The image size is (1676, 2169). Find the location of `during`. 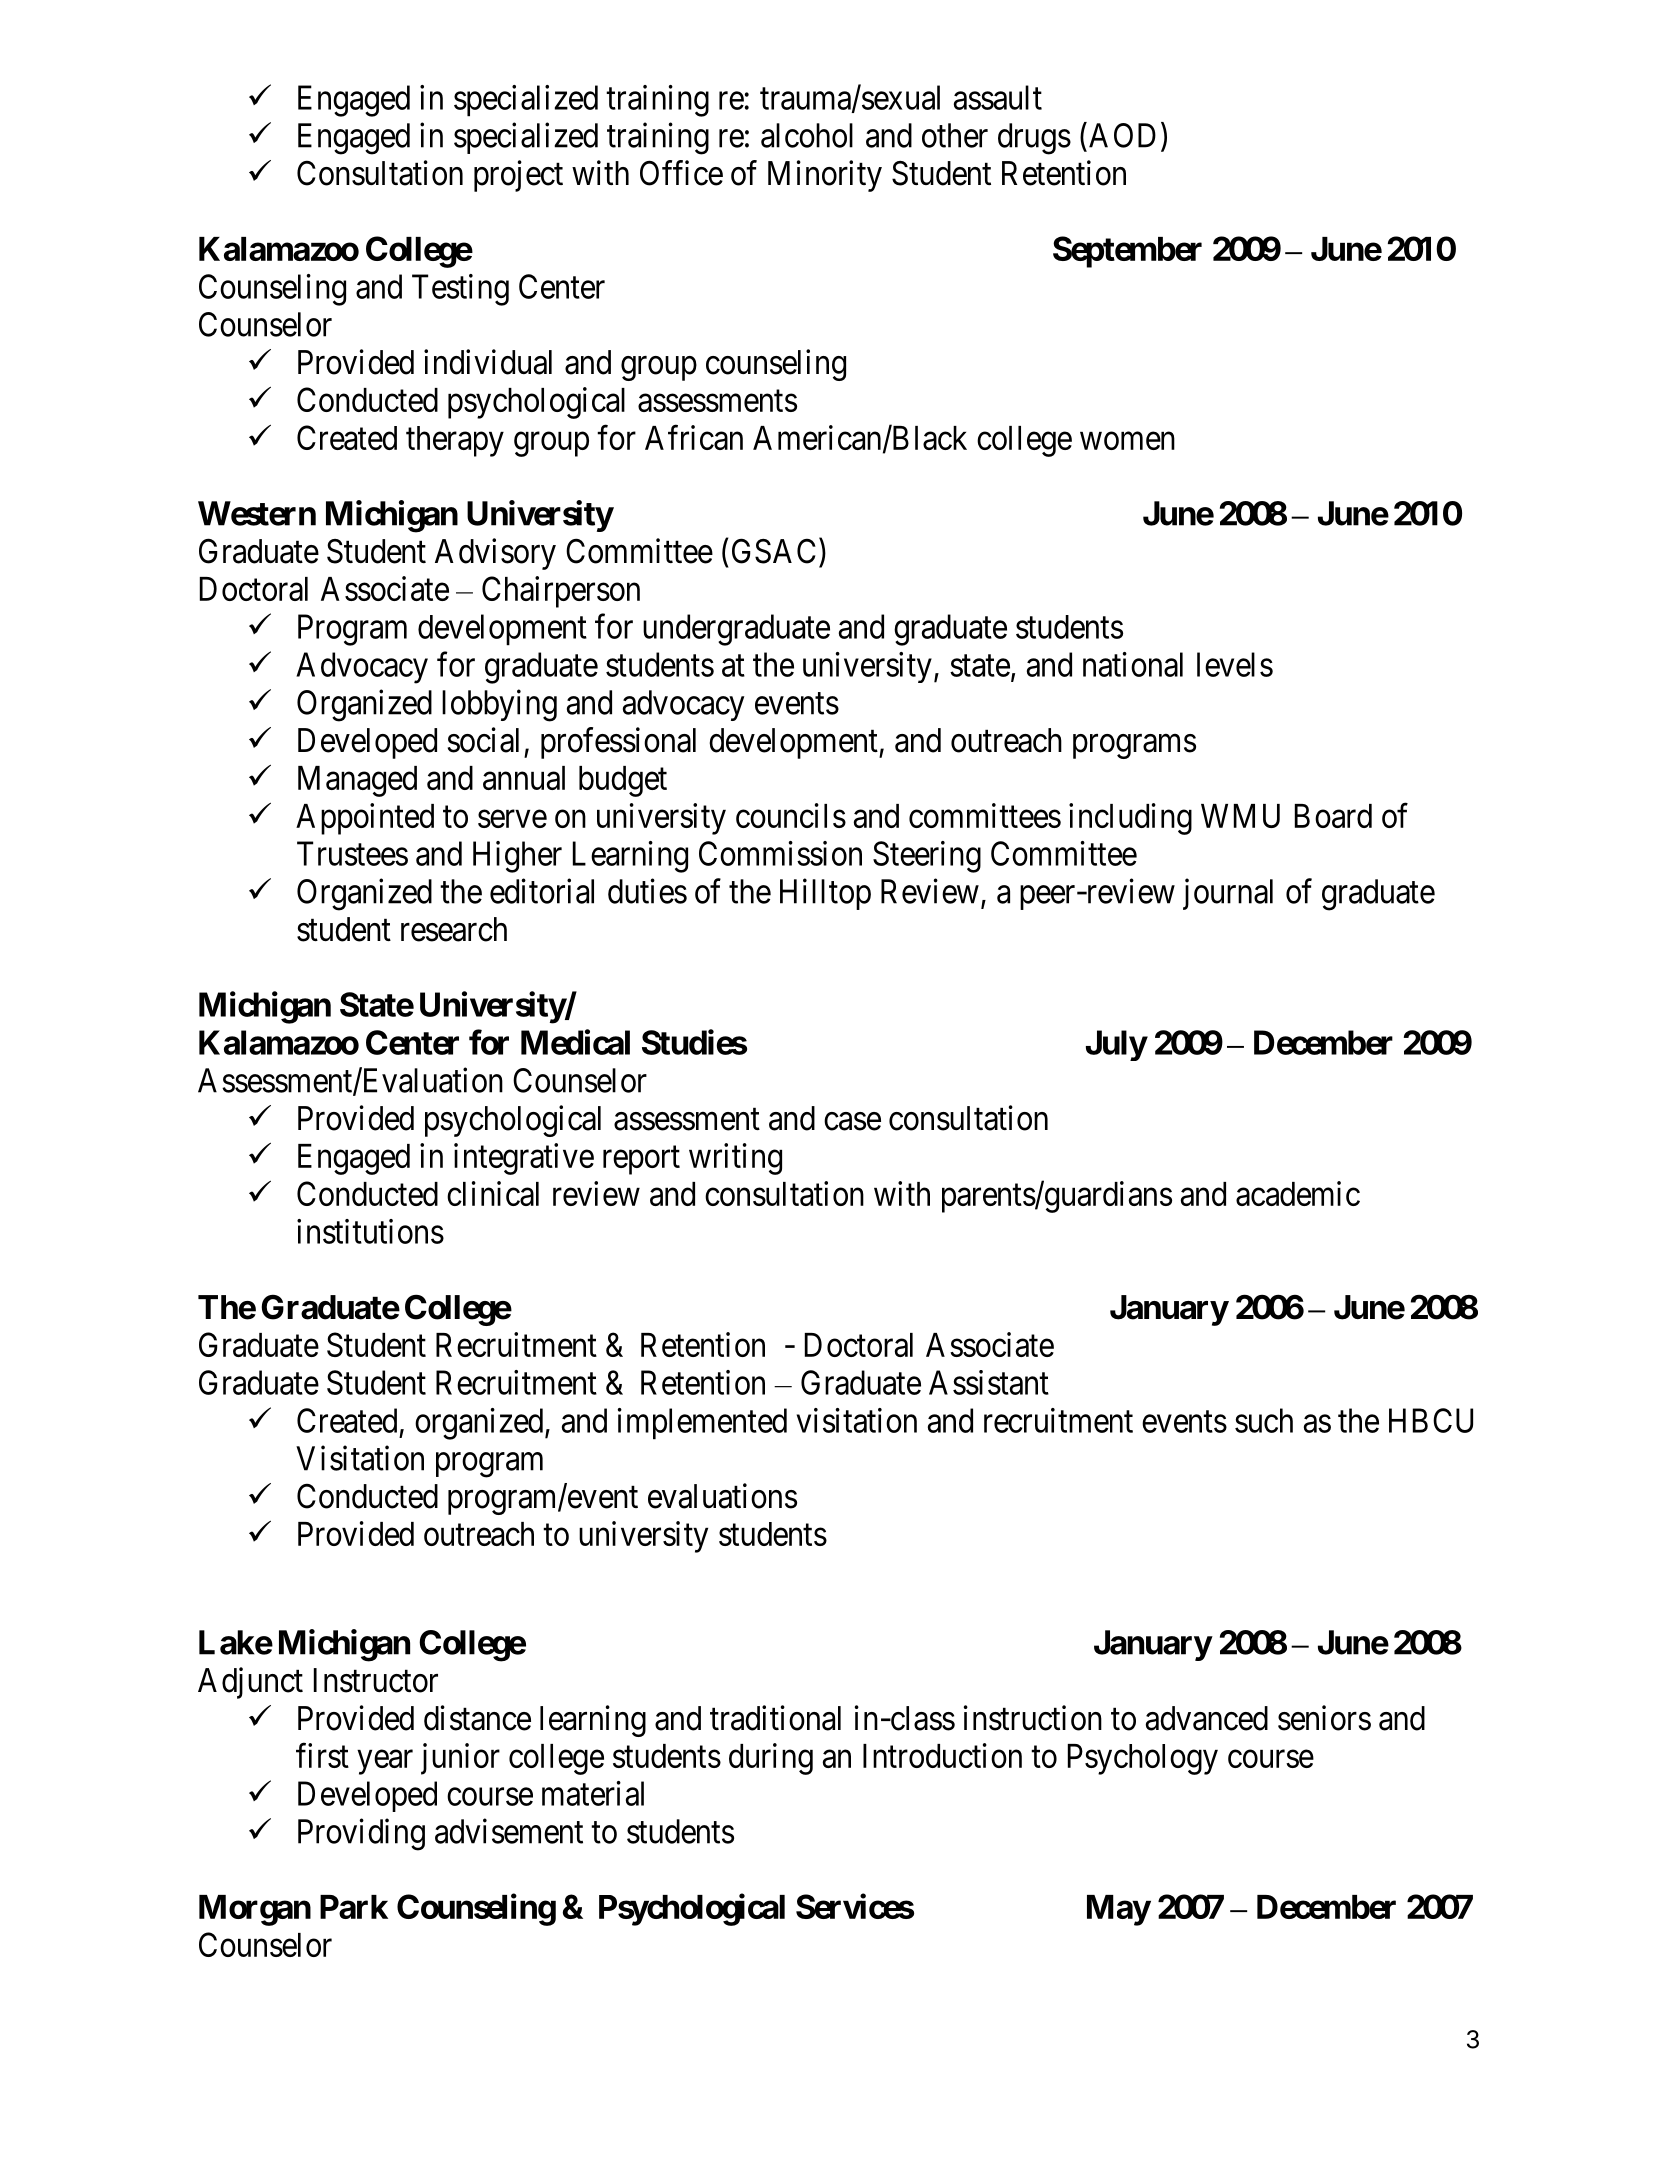

during is located at coordinates (771, 1759).
